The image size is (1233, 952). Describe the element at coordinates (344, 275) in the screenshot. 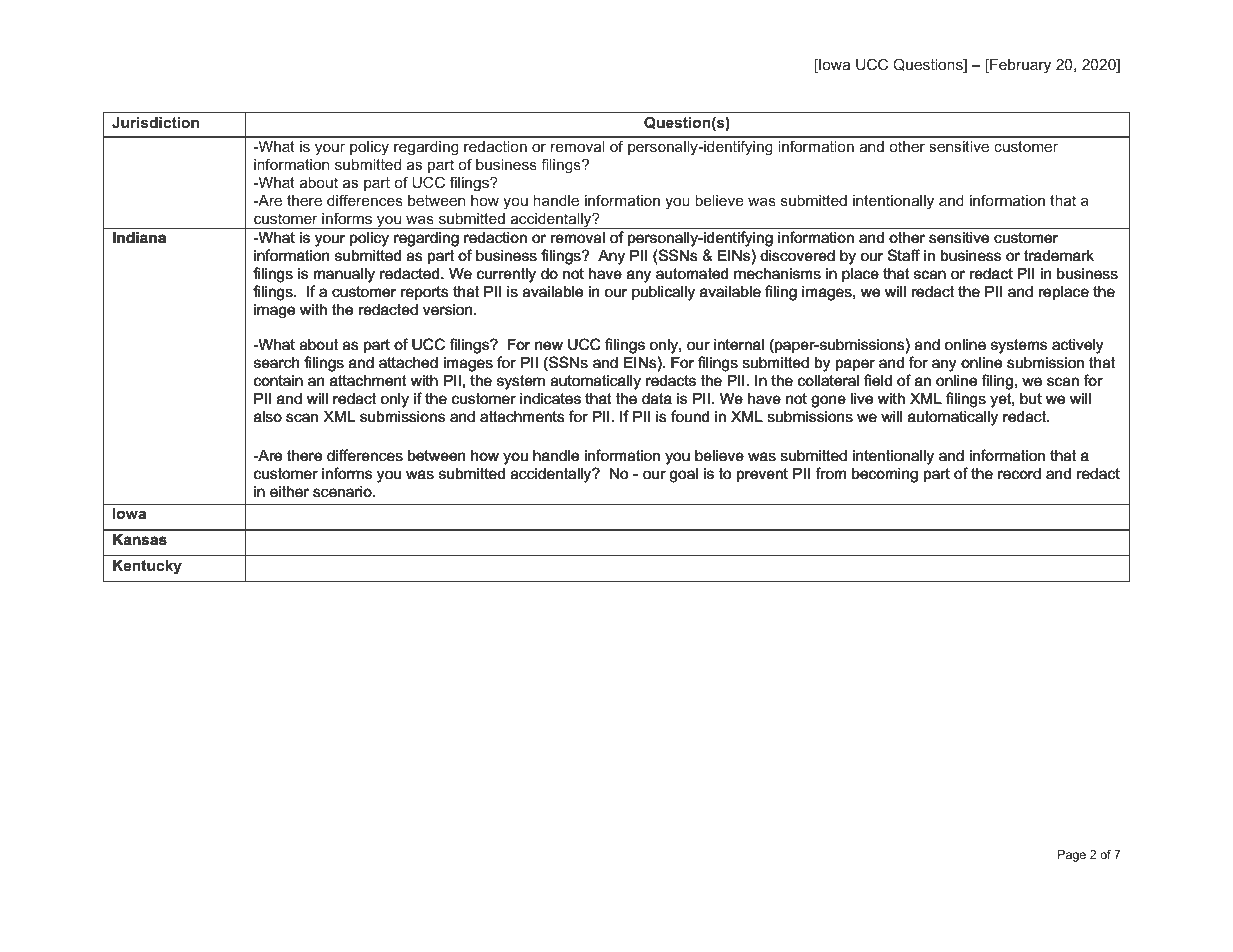

I see `manually` at that location.
